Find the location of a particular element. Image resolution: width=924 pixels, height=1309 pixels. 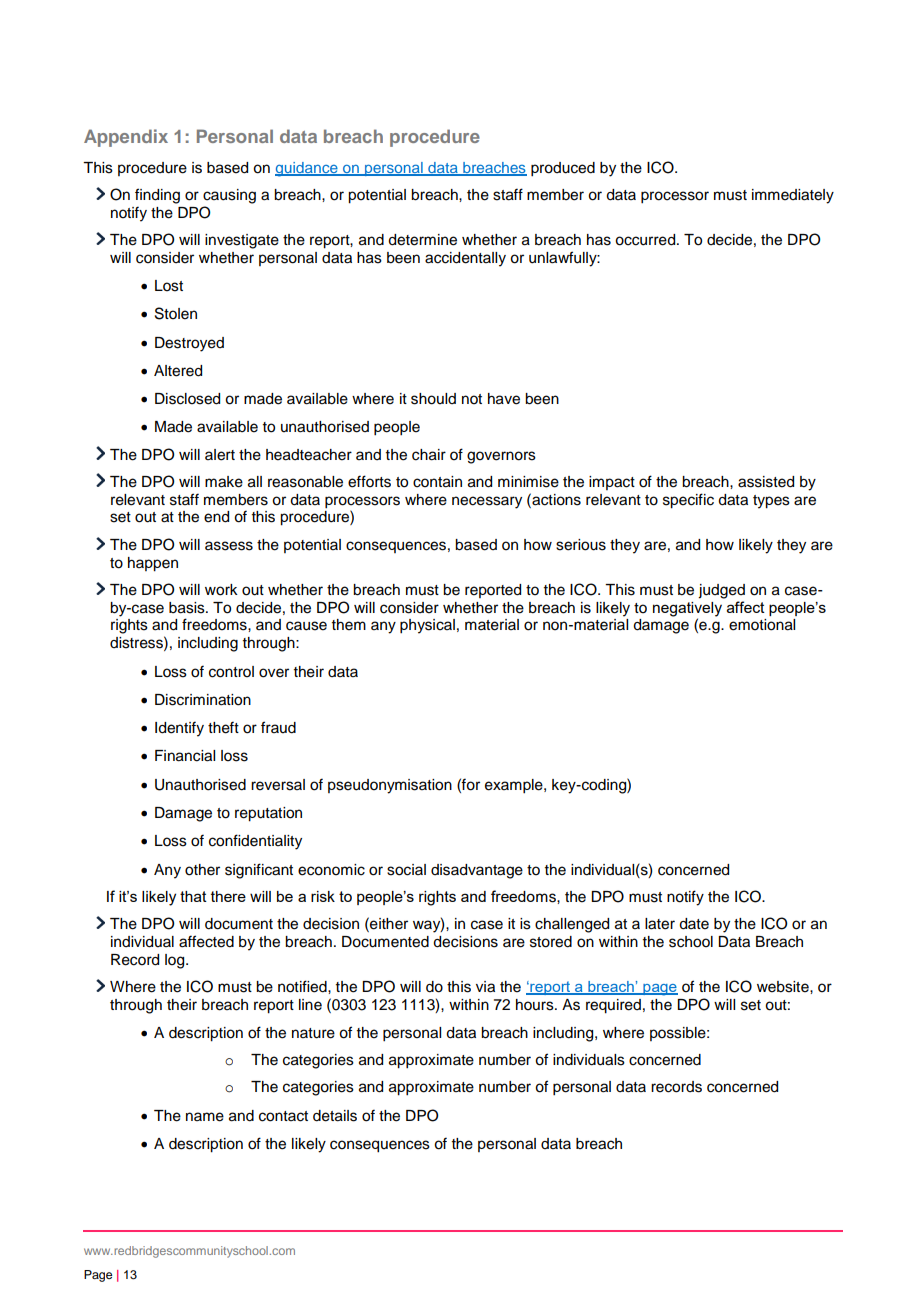

contain is located at coordinates (437, 482).
